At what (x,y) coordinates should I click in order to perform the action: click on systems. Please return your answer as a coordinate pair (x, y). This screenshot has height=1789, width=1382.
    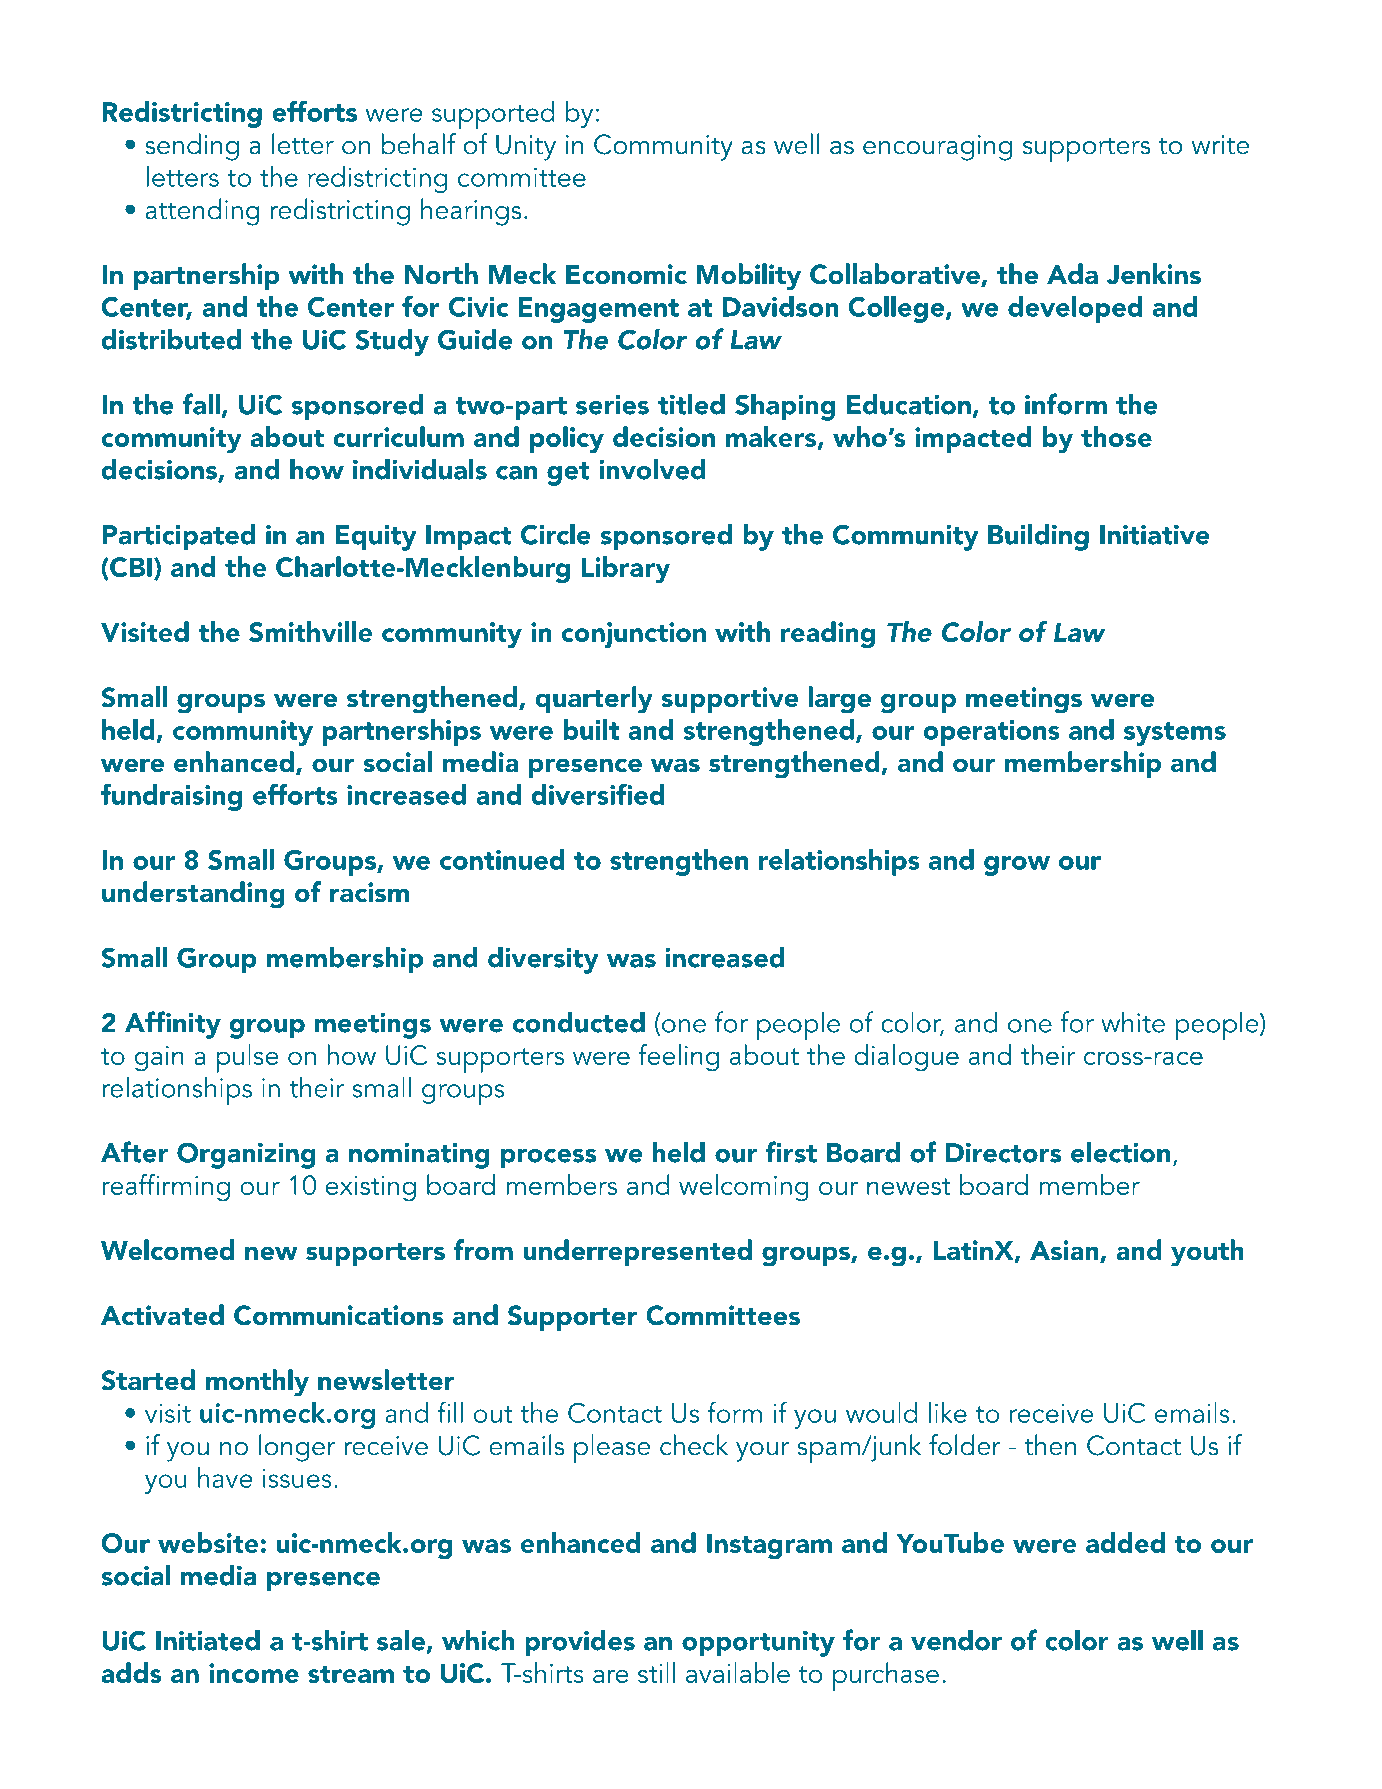
    Looking at the image, I should click on (1175, 734).
